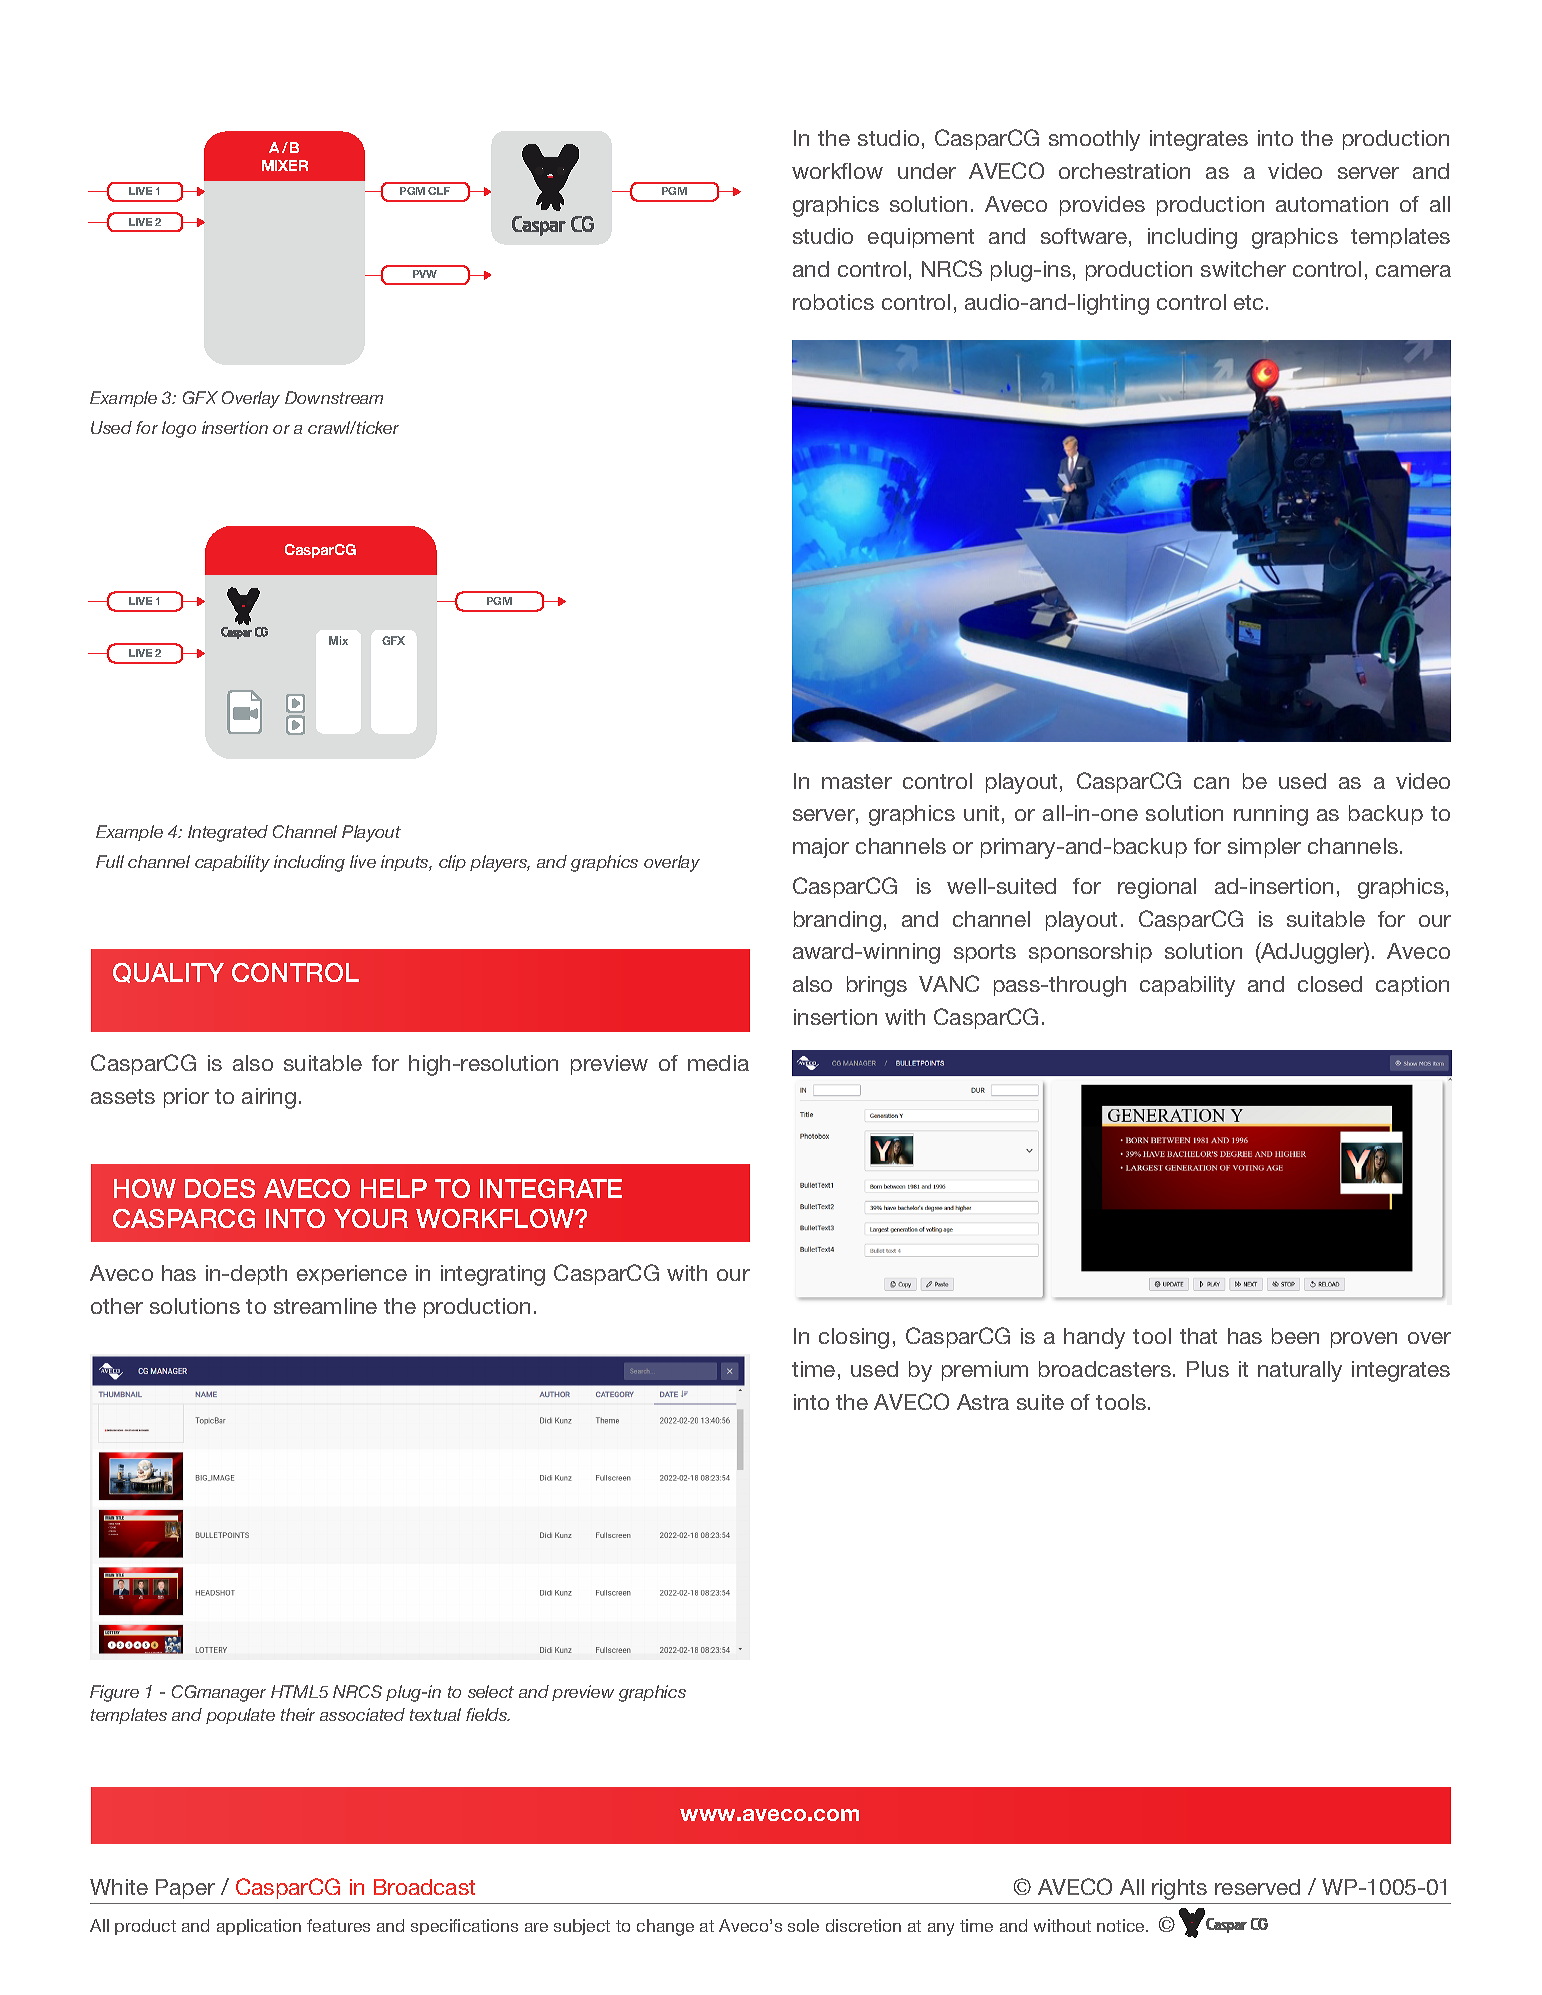  What do you see at coordinates (285, 165) in the document?
I see `MIXER` at bounding box center [285, 165].
